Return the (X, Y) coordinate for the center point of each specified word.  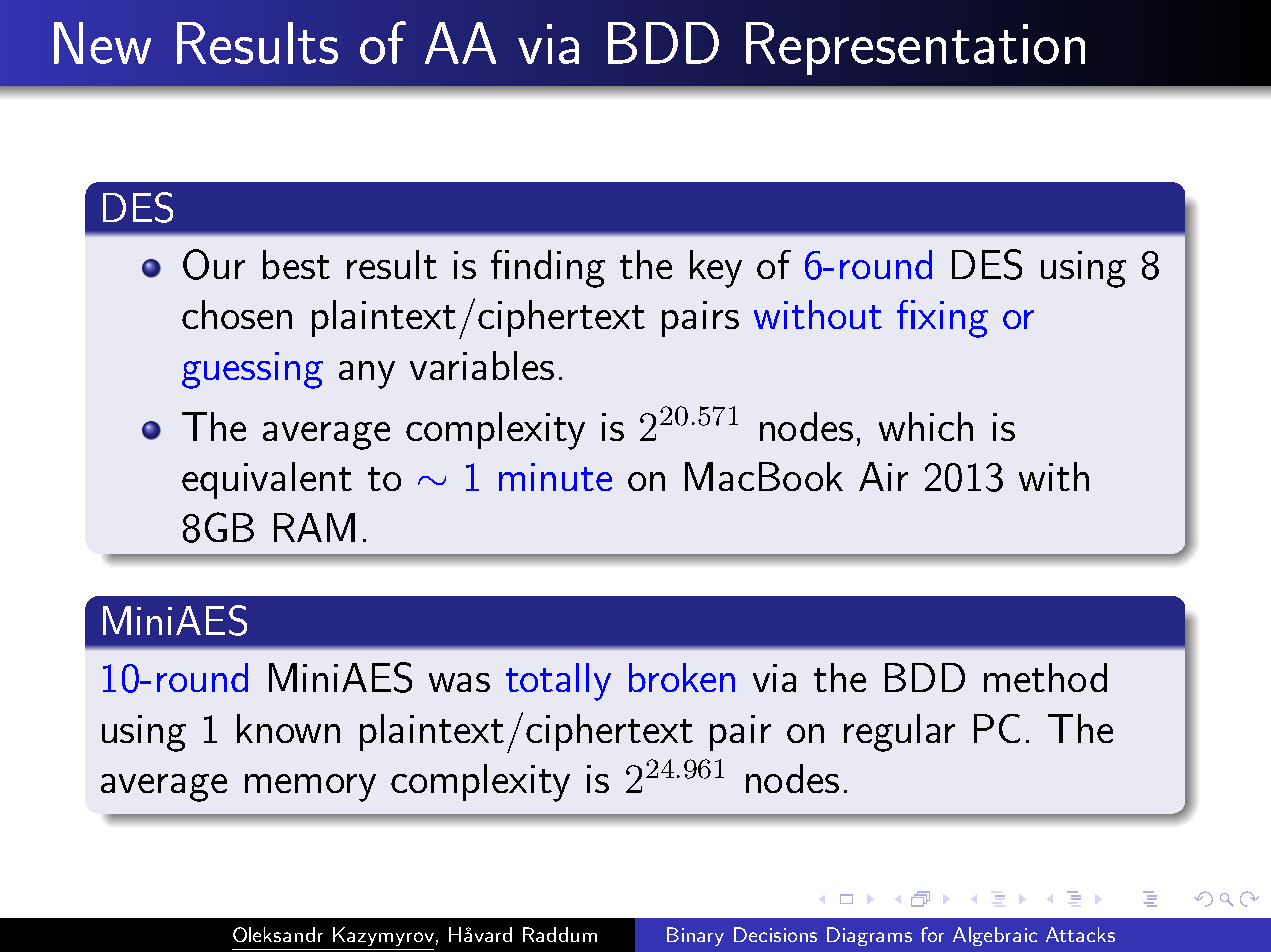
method (1045, 677)
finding (548, 269)
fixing (942, 319)
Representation (915, 48)
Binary (695, 936)
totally (558, 682)
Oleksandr (278, 934)
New (102, 43)
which (926, 426)
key (716, 269)
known (288, 728)
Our (214, 264)
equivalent (267, 480)
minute (555, 477)
